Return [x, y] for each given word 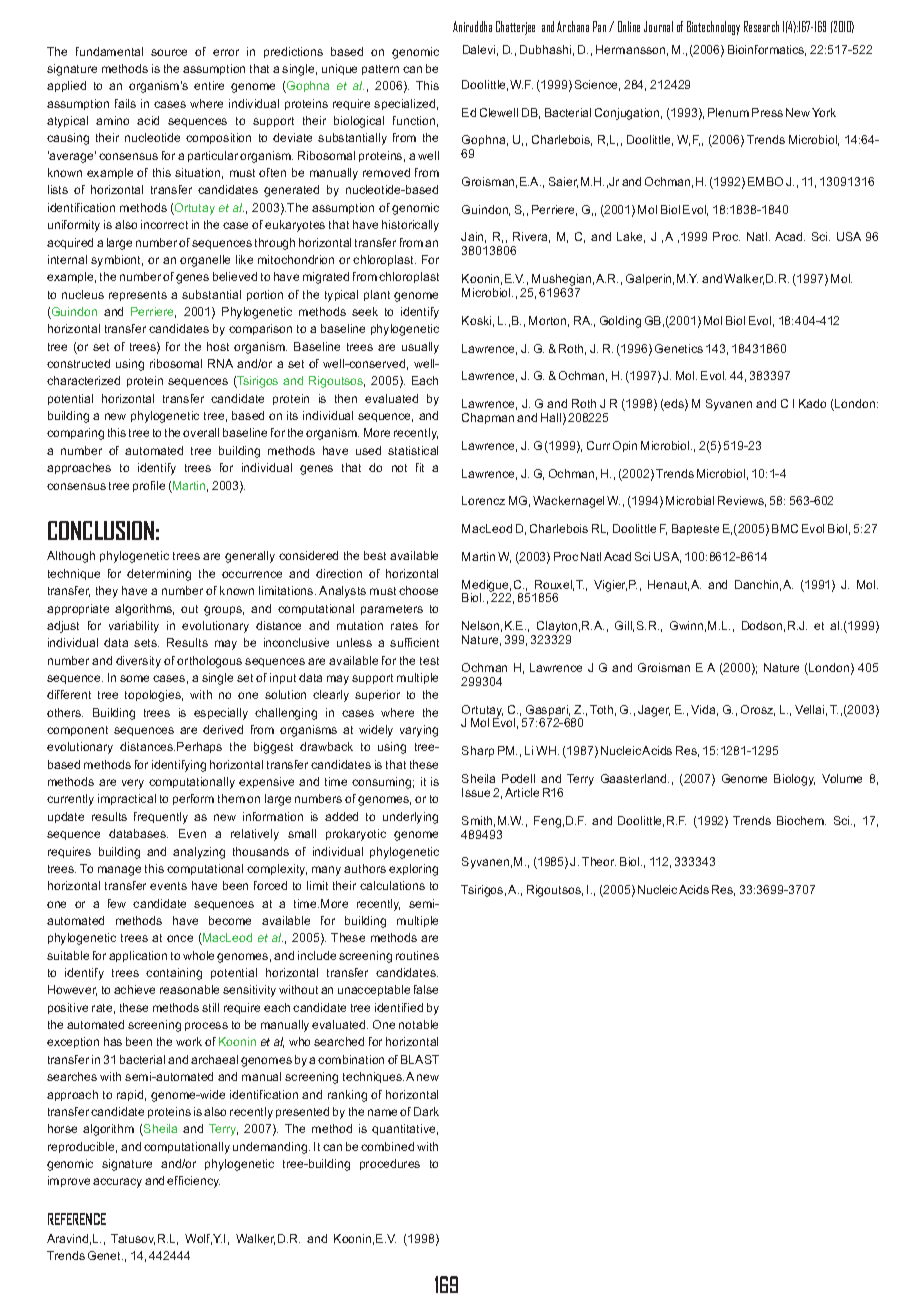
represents [138, 296]
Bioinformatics [767, 50]
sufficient [414, 642]
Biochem [801, 820]
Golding [620, 322]
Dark [426, 1111]
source [169, 52]
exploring [413, 870]
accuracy [117, 1183]
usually [420, 348]
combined [387, 1146]
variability [134, 627]
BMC [785, 528]
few [117, 903]
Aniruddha [472, 26]
